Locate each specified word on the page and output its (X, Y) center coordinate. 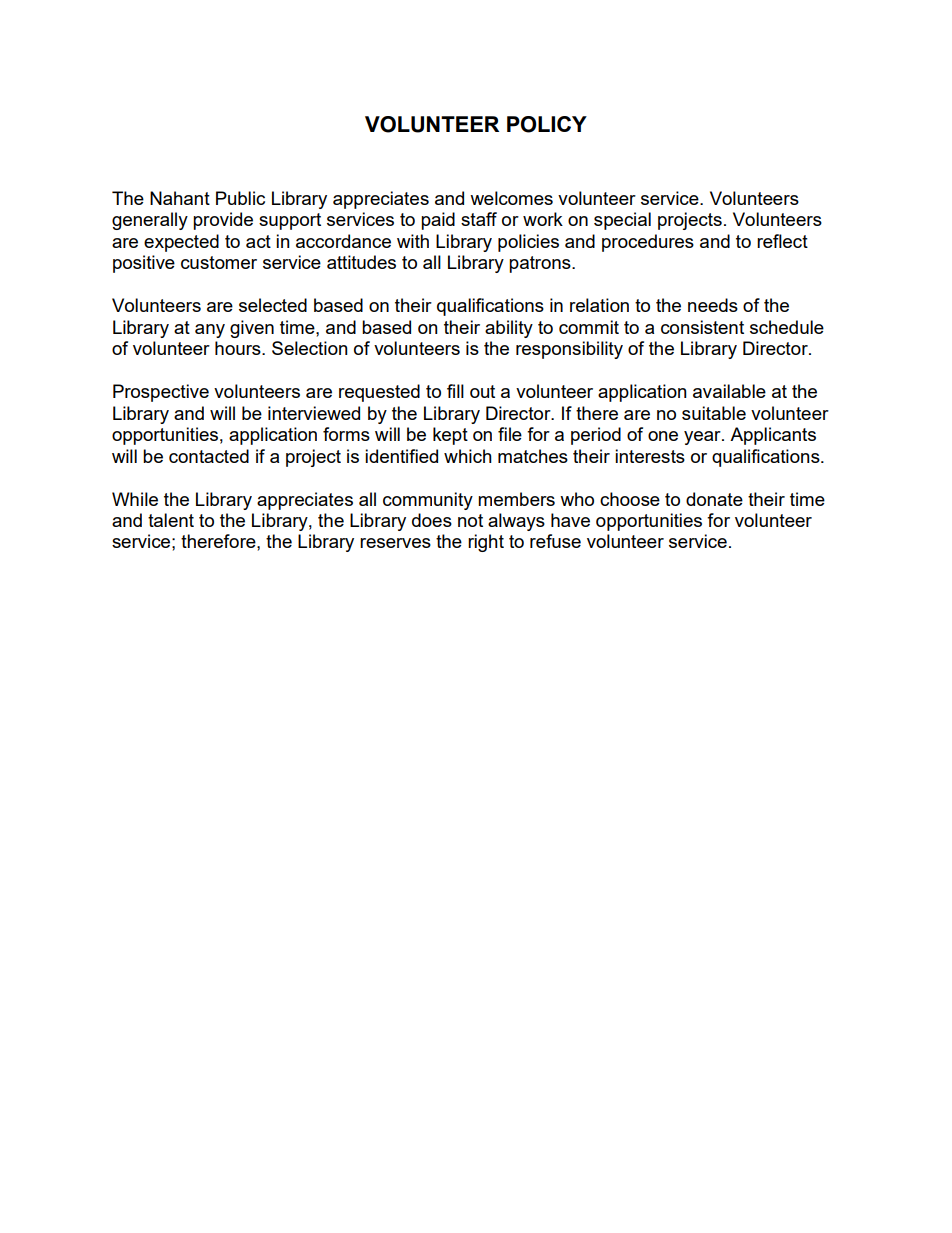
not (470, 520)
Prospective (161, 393)
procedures (648, 243)
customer (219, 262)
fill (455, 391)
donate (714, 499)
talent (171, 520)
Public (240, 198)
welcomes (511, 198)
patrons (541, 264)
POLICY (547, 124)
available (729, 391)
